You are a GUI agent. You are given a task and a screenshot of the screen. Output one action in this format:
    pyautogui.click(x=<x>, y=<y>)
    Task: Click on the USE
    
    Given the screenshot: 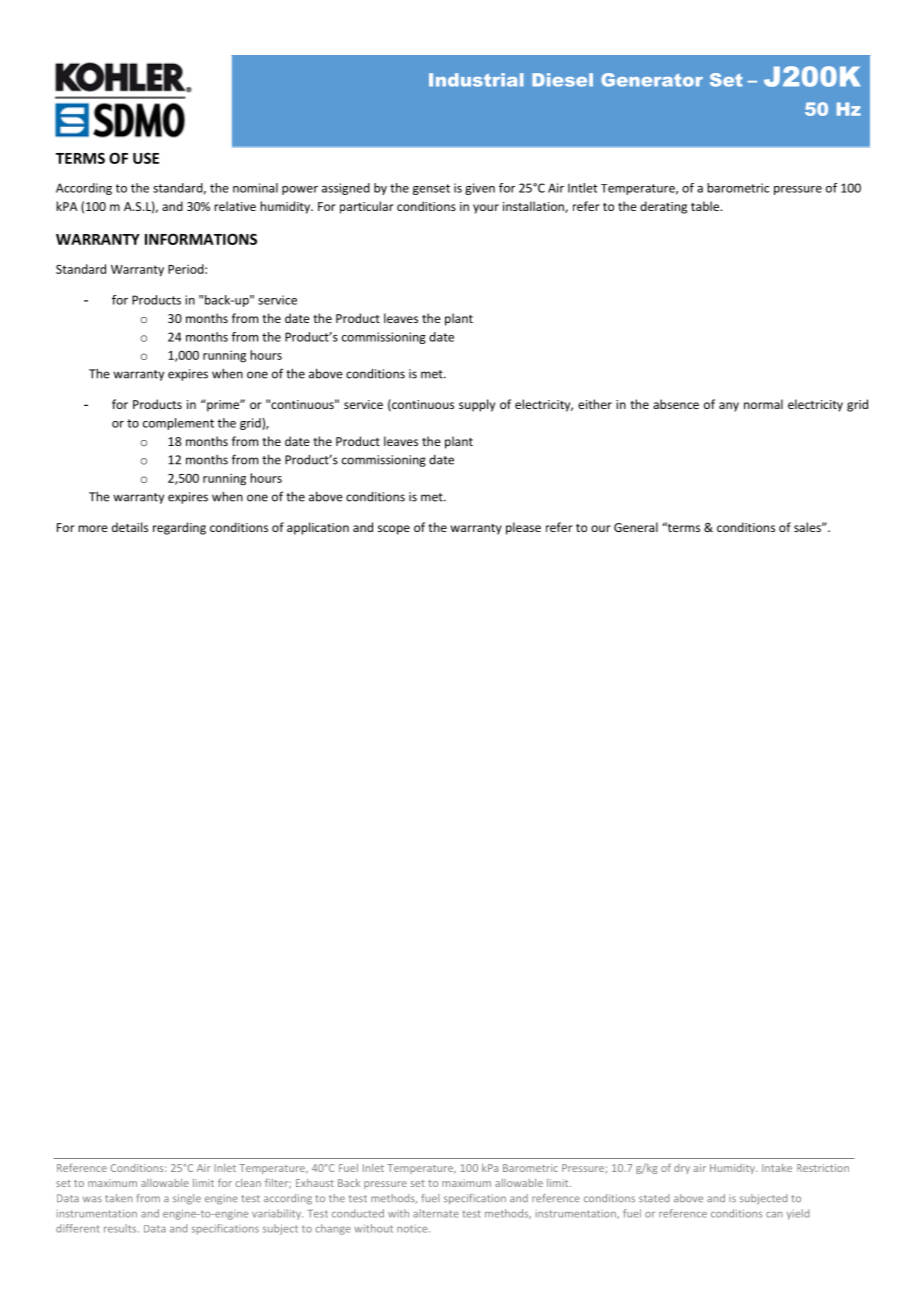 What is the action you would take?
    pyautogui.click(x=146, y=158)
